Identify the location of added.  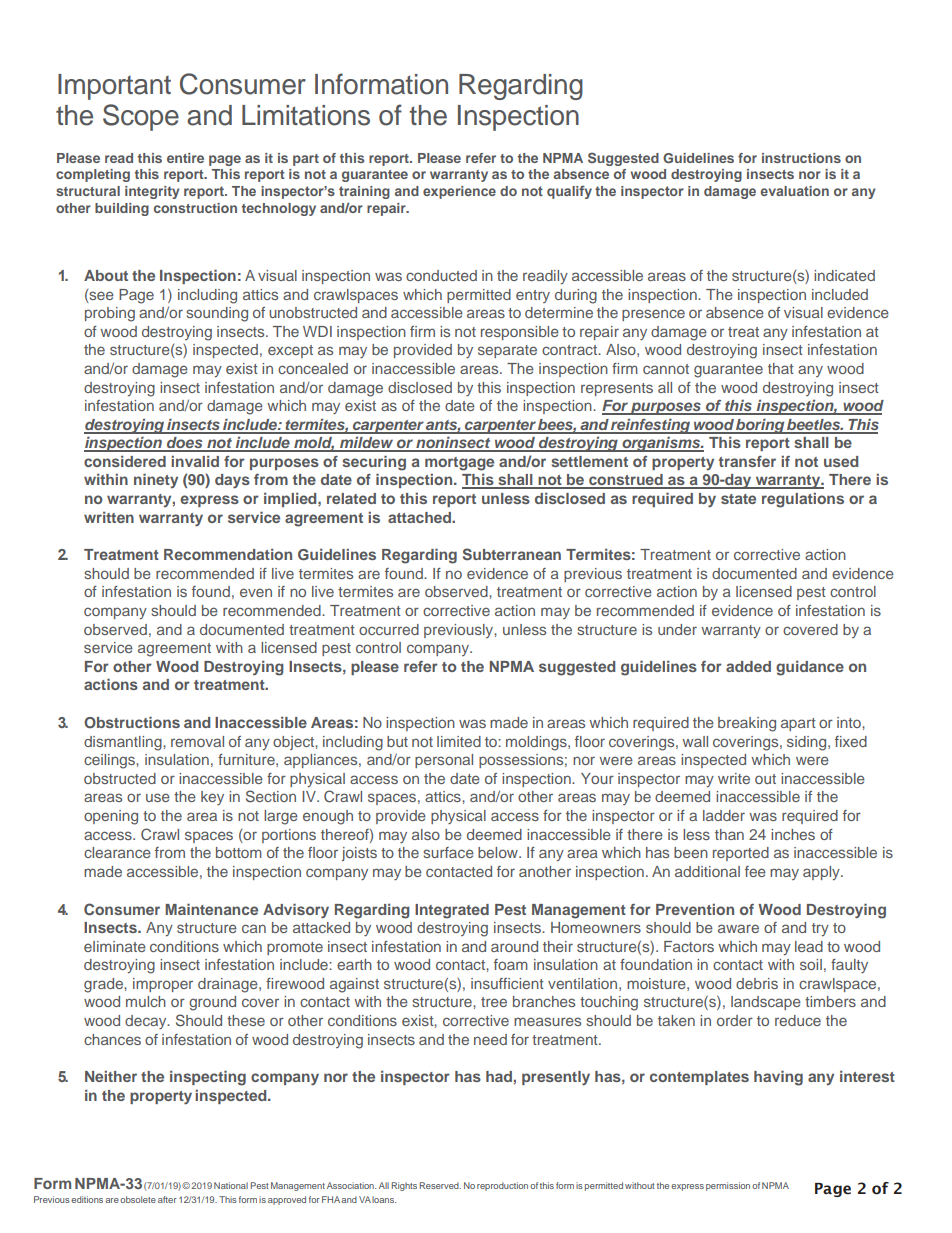
(748, 666).
